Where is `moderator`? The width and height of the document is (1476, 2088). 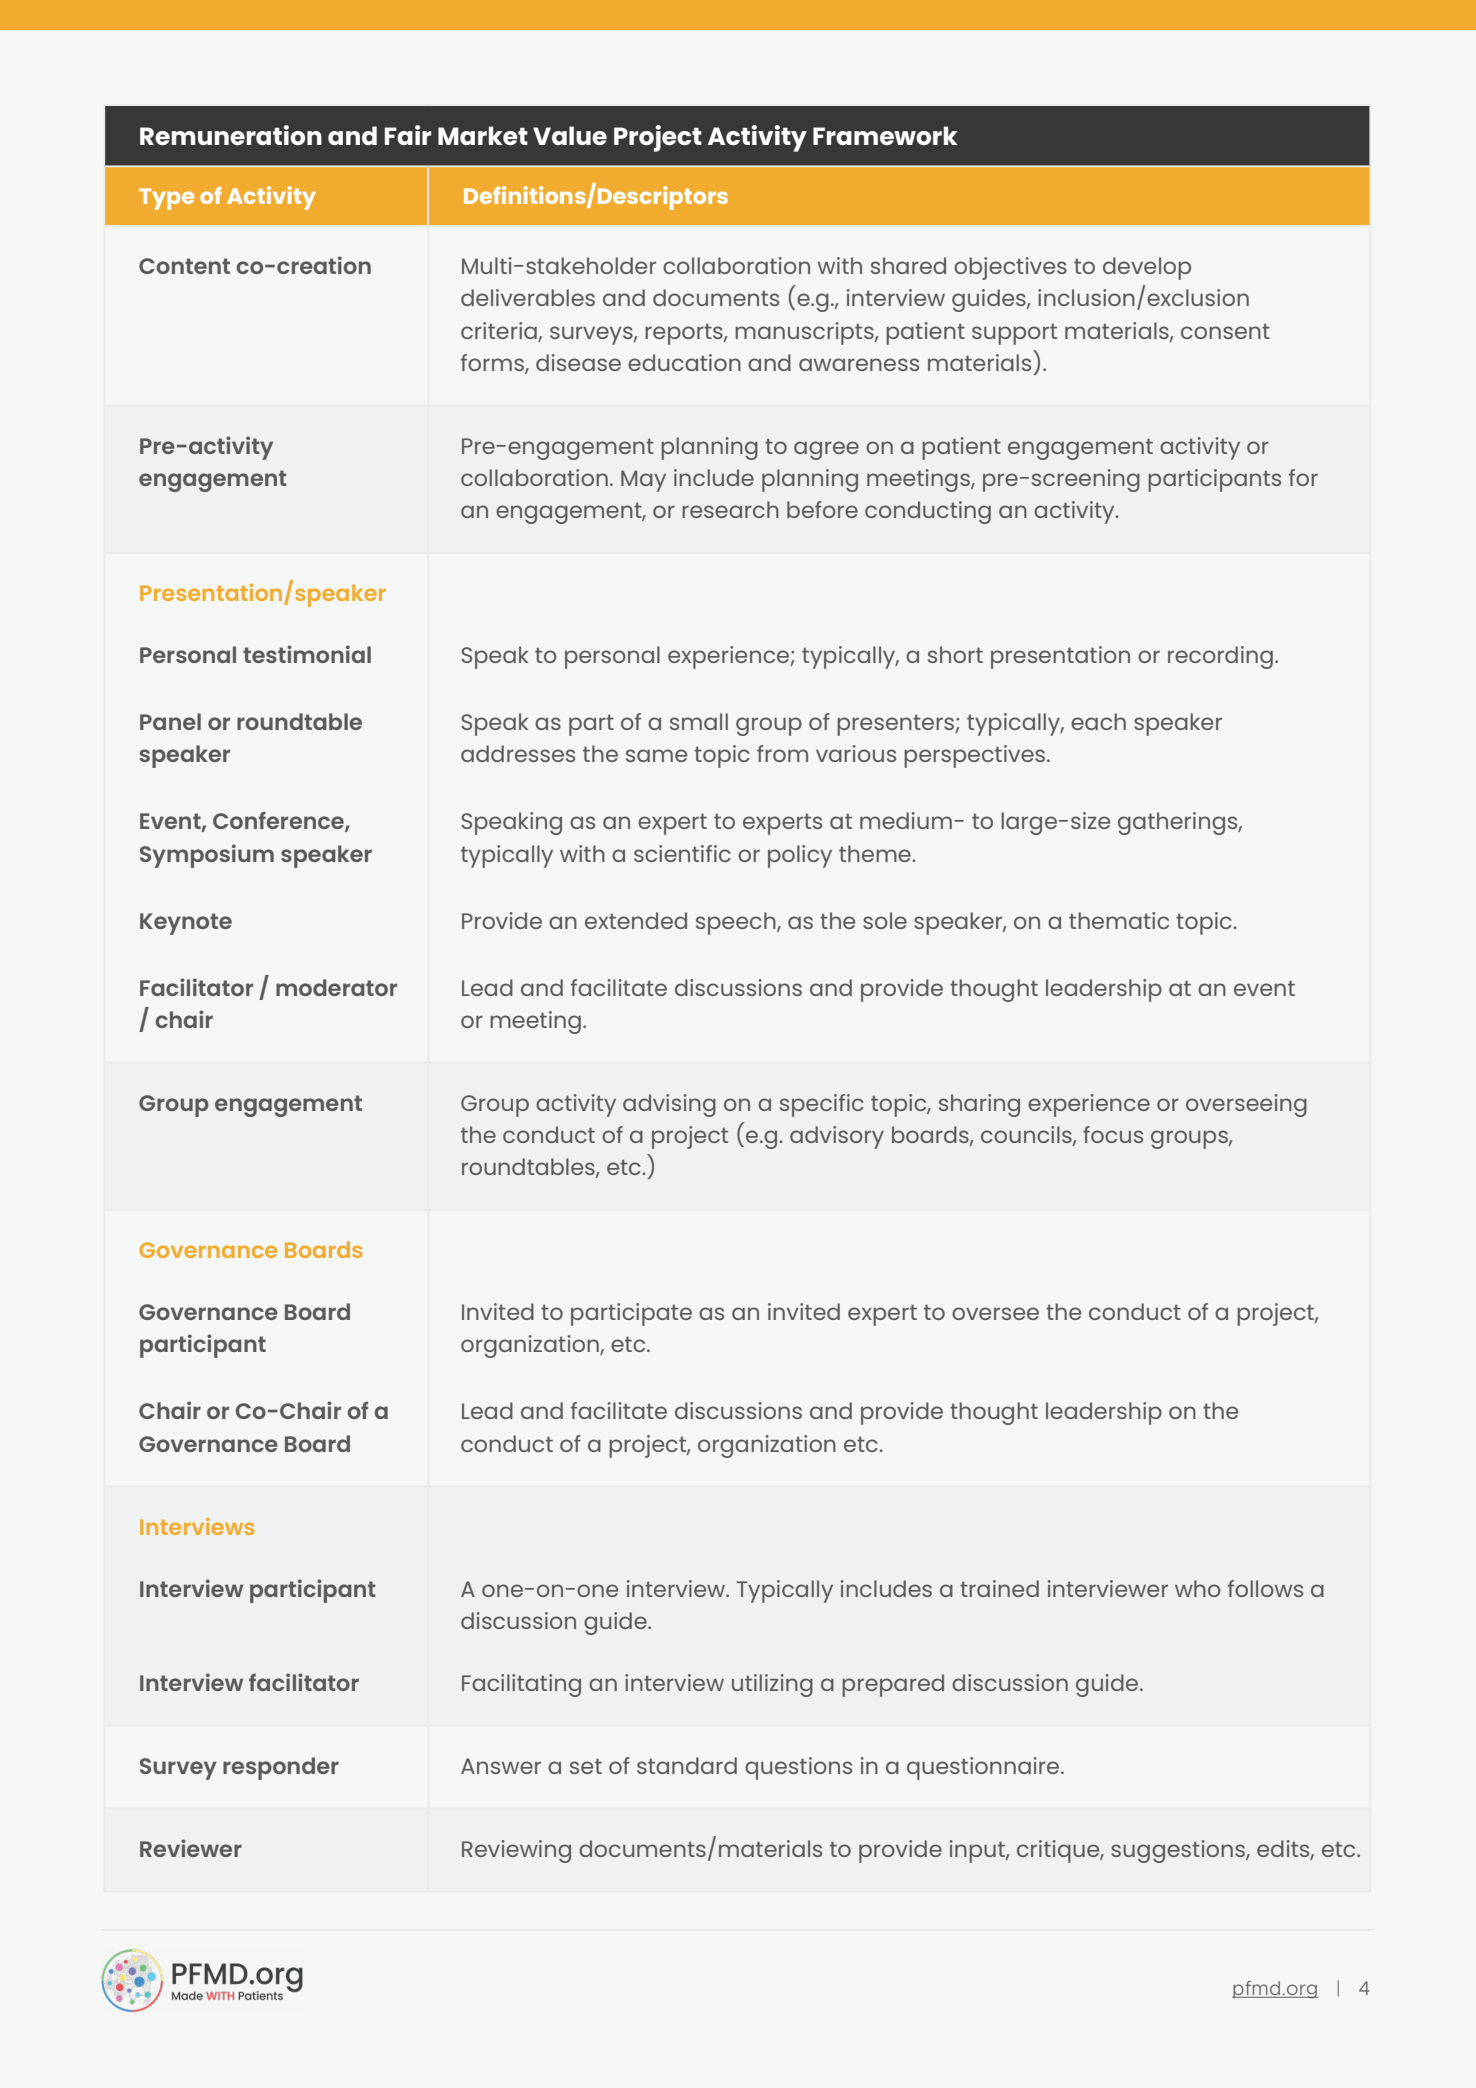 moderator is located at coordinates (336, 987).
